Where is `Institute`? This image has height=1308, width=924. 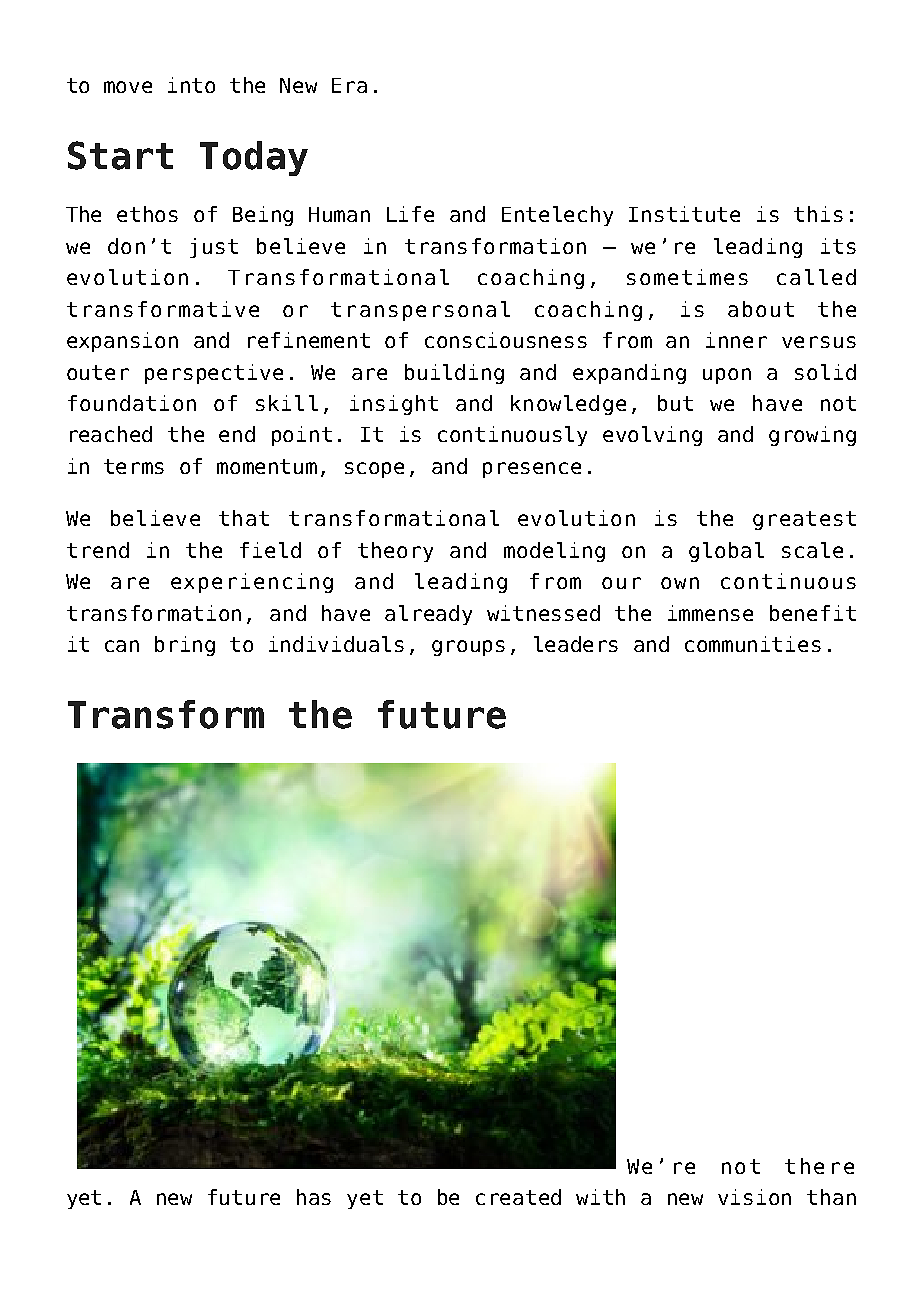 Institute is located at coordinates (684, 214).
